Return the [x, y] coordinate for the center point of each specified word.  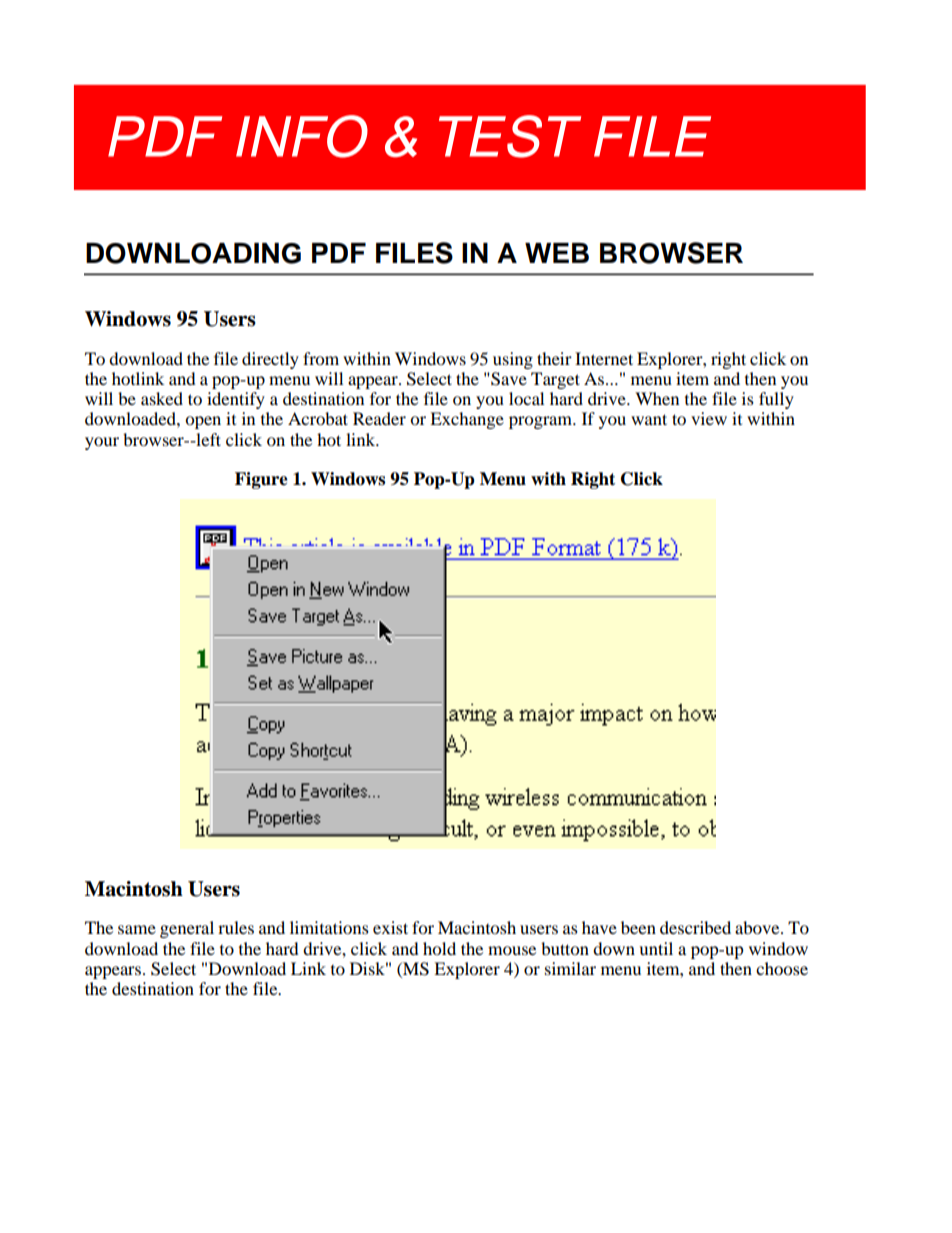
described [695, 927]
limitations [329, 927]
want [649, 419]
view [709, 418]
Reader [379, 418]
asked [162, 398]
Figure [261, 480]
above [758, 927]
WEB [557, 253]
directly [270, 360]
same [137, 929]
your [102, 443]
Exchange [467, 420]
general [187, 929]
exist [390, 927]
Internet [604, 358]
